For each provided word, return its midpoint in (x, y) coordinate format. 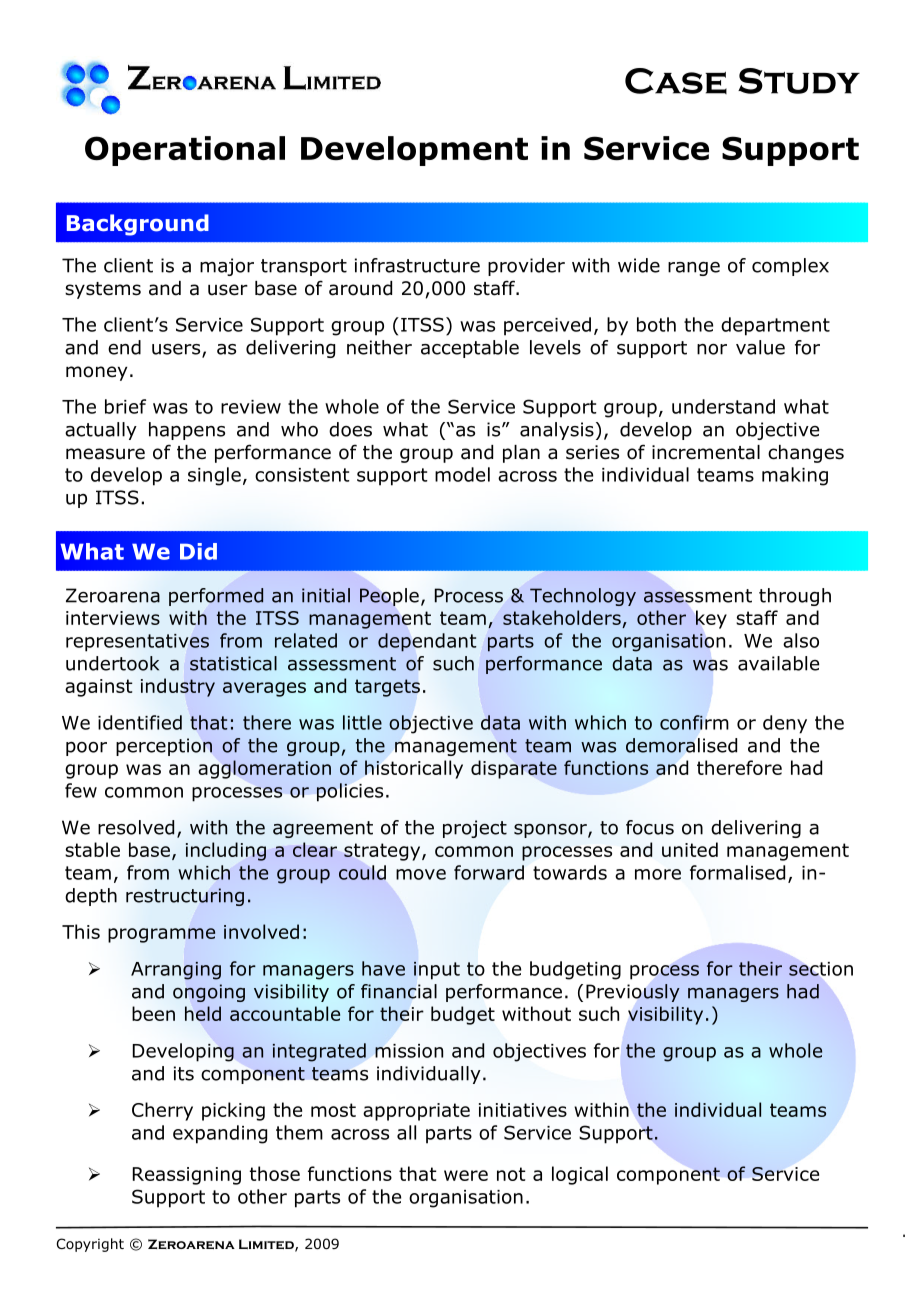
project (475, 829)
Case (676, 81)
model (462, 474)
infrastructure (417, 265)
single (214, 476)
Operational (185, 151)
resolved (136, 827)
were (466, 1175)
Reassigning (187, 1176)
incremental (706, 452)
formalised (737, 872)
